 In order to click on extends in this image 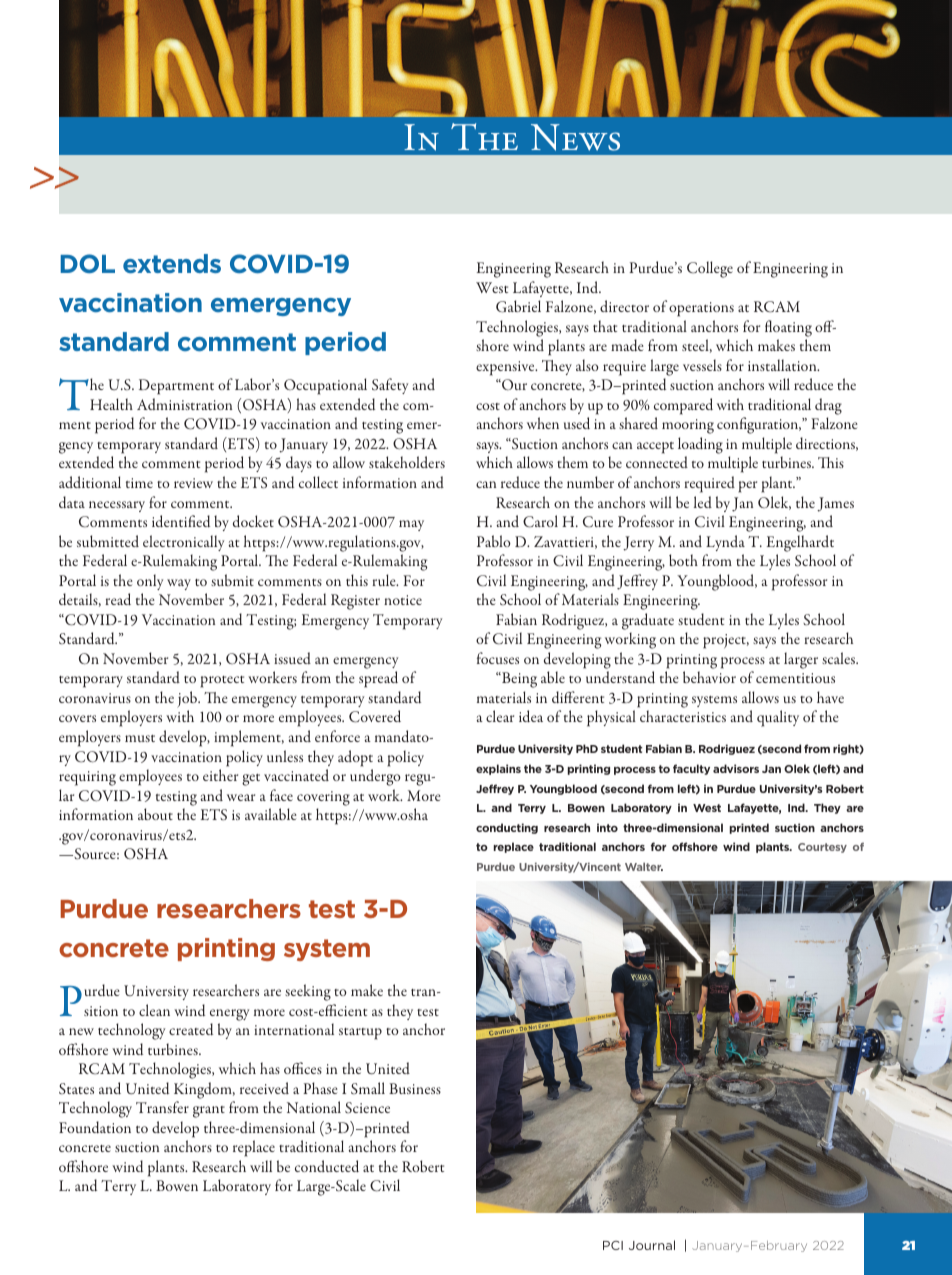, I will do `click(172, 263)`.
